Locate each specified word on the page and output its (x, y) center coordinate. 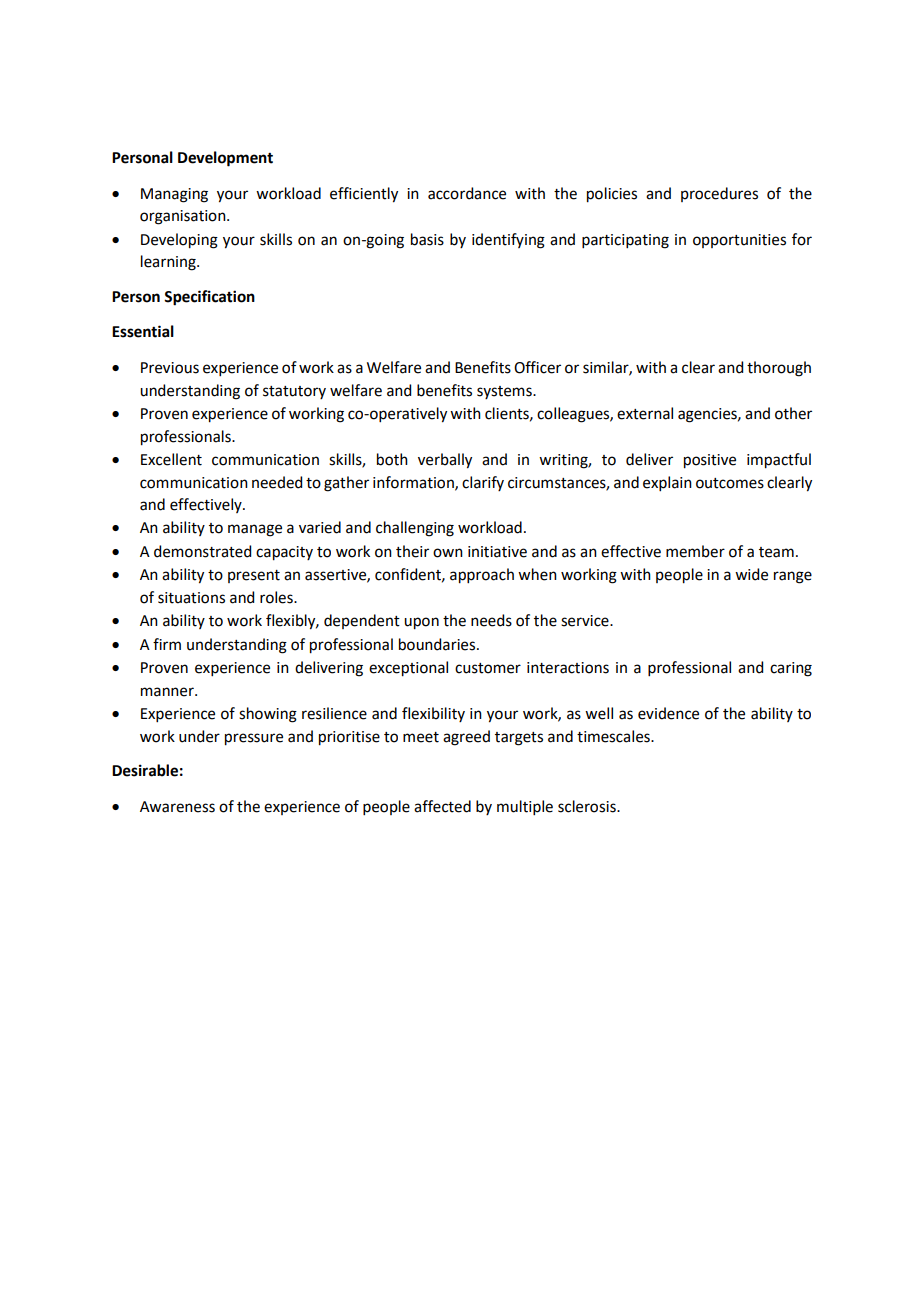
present (254, 576)
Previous (170, 368)
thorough (779, 369)
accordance (467, 193)
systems (505, 392)
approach (482, 576)
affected (442, 806)
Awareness (177, 807)
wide (751, 574)
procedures (719, 194)
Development (225, 159)
